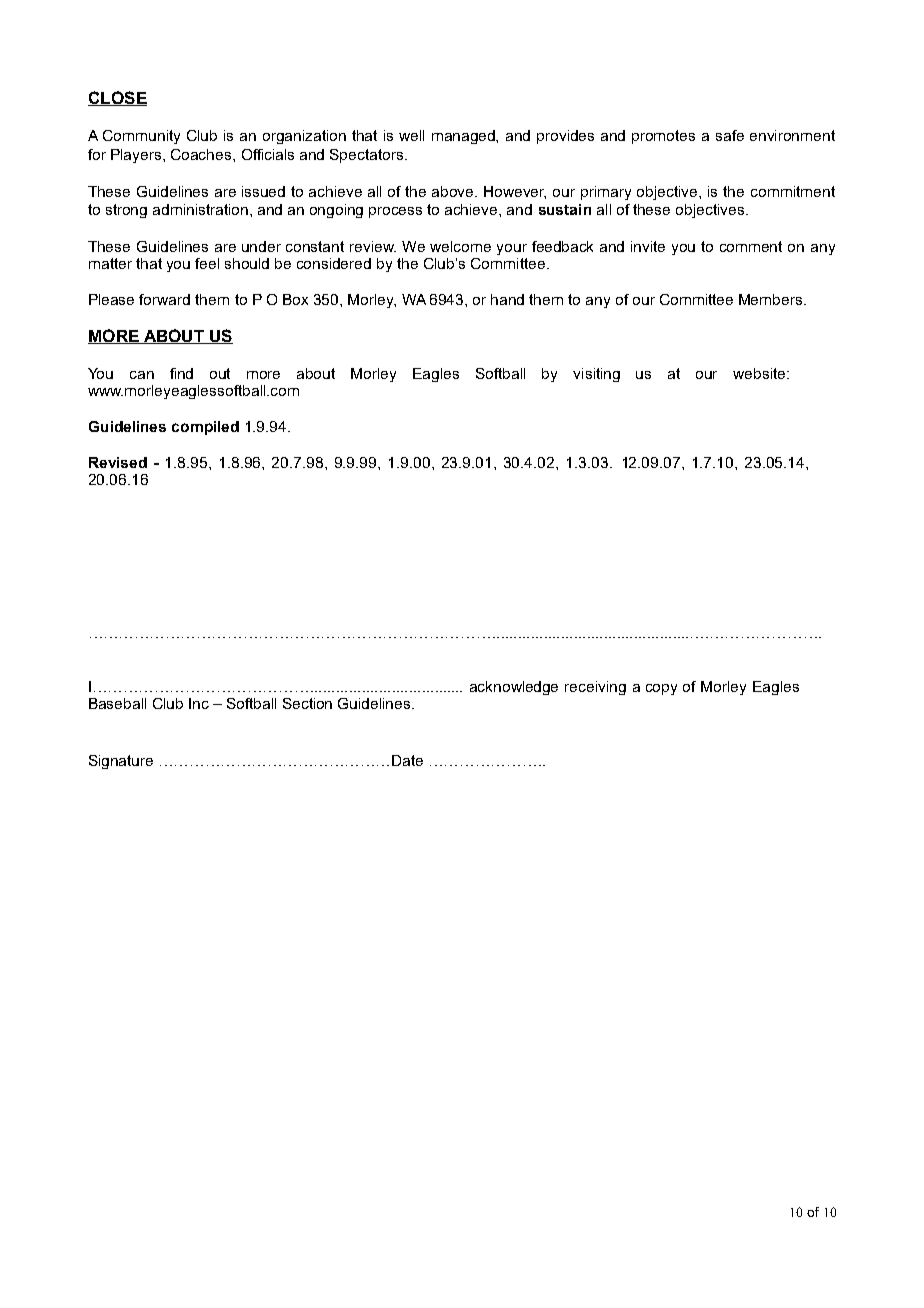  Describe the element at coordinates (760, 373) in the screenshot. I see `website` at that location.
